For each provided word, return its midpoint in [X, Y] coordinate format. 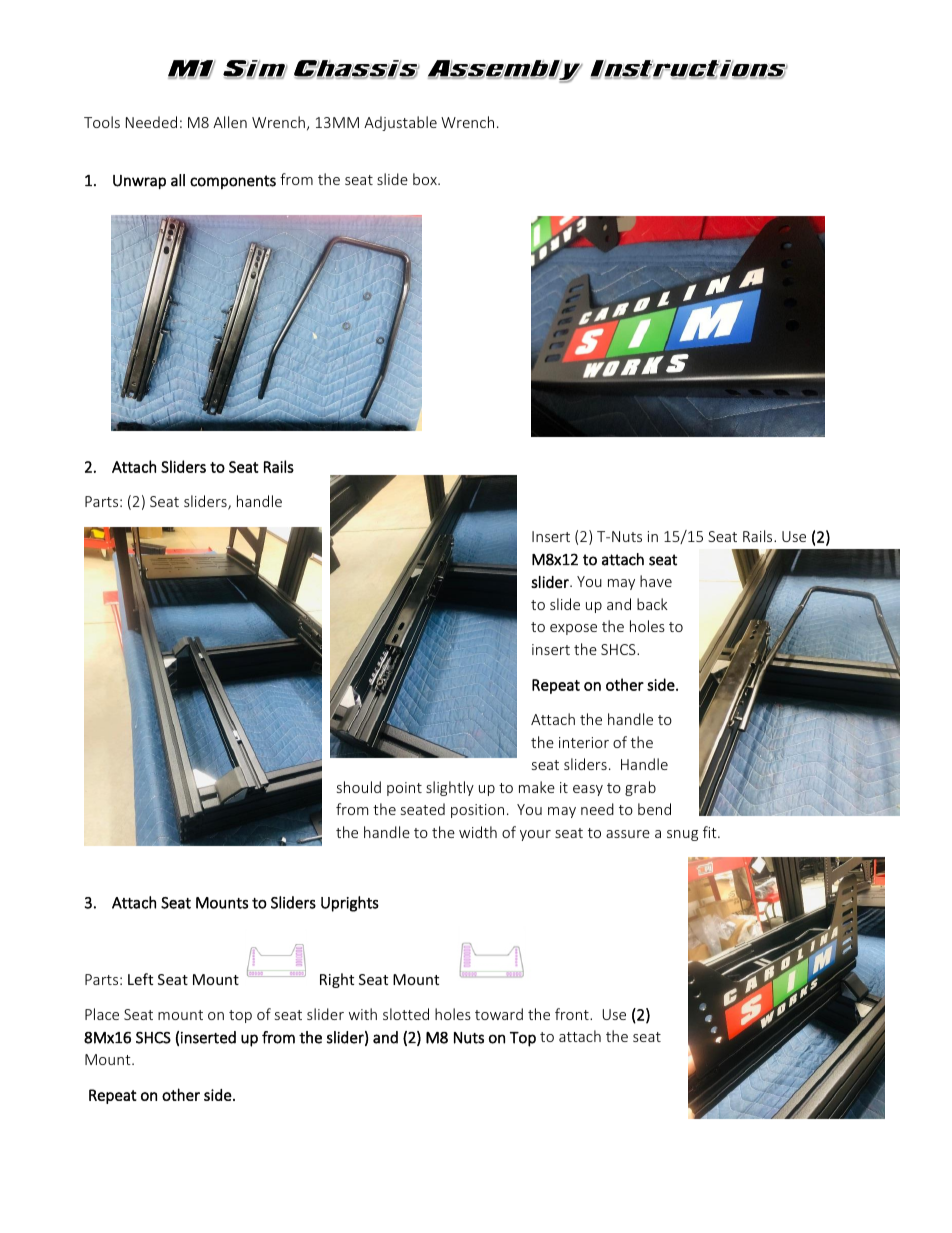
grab [640, 788]
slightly [450, 788]
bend [654, 809]
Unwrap [139, 182]
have [656, 581]
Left [140, 979]
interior [584, 742]
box [426, 179]
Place [102, 1014]
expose [573, 629]
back [652, 604]
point [404, 789]
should [359, 787]
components [233, 182]
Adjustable [400, 123]
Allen [230, 122]
